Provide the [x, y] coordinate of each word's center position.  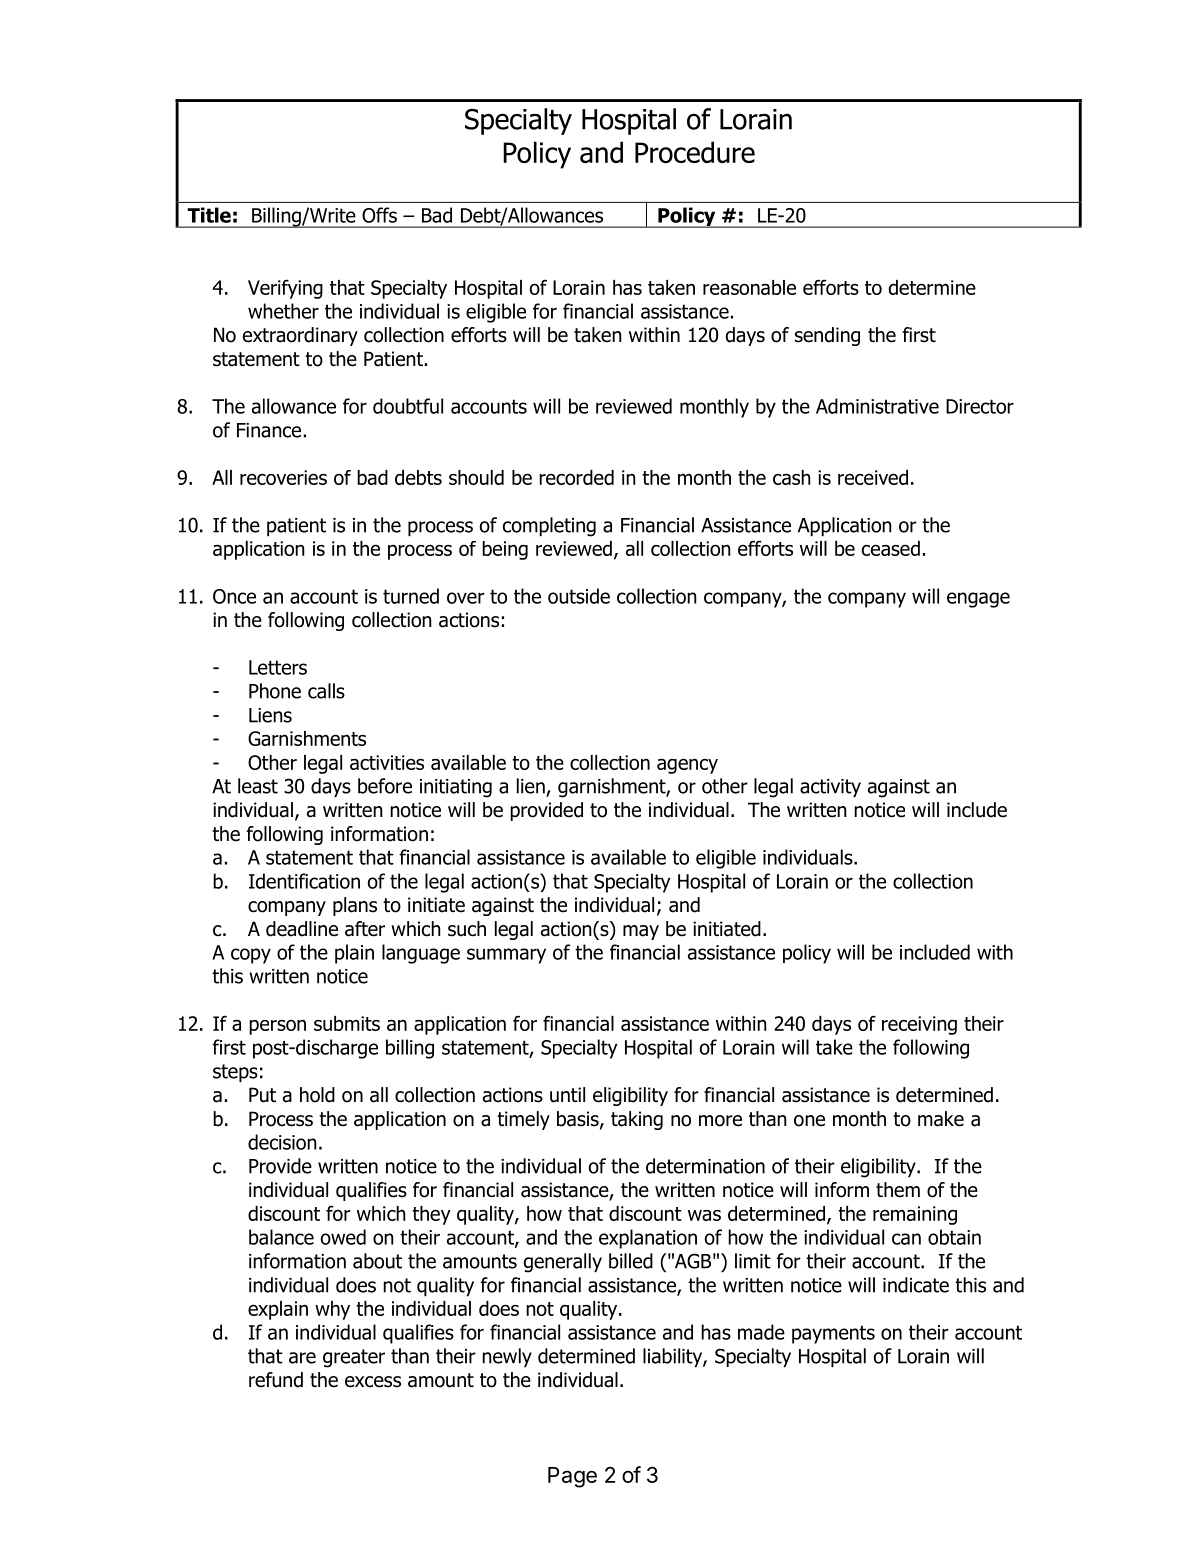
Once [234, 596]
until [567, 1095]
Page [572, 1477]
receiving [919, 1025]
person [277, 1027]
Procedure [695, 152]
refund [276, 1380]
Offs [379, 215]
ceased [891, 548]
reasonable [749, 287]
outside [579, 596]
